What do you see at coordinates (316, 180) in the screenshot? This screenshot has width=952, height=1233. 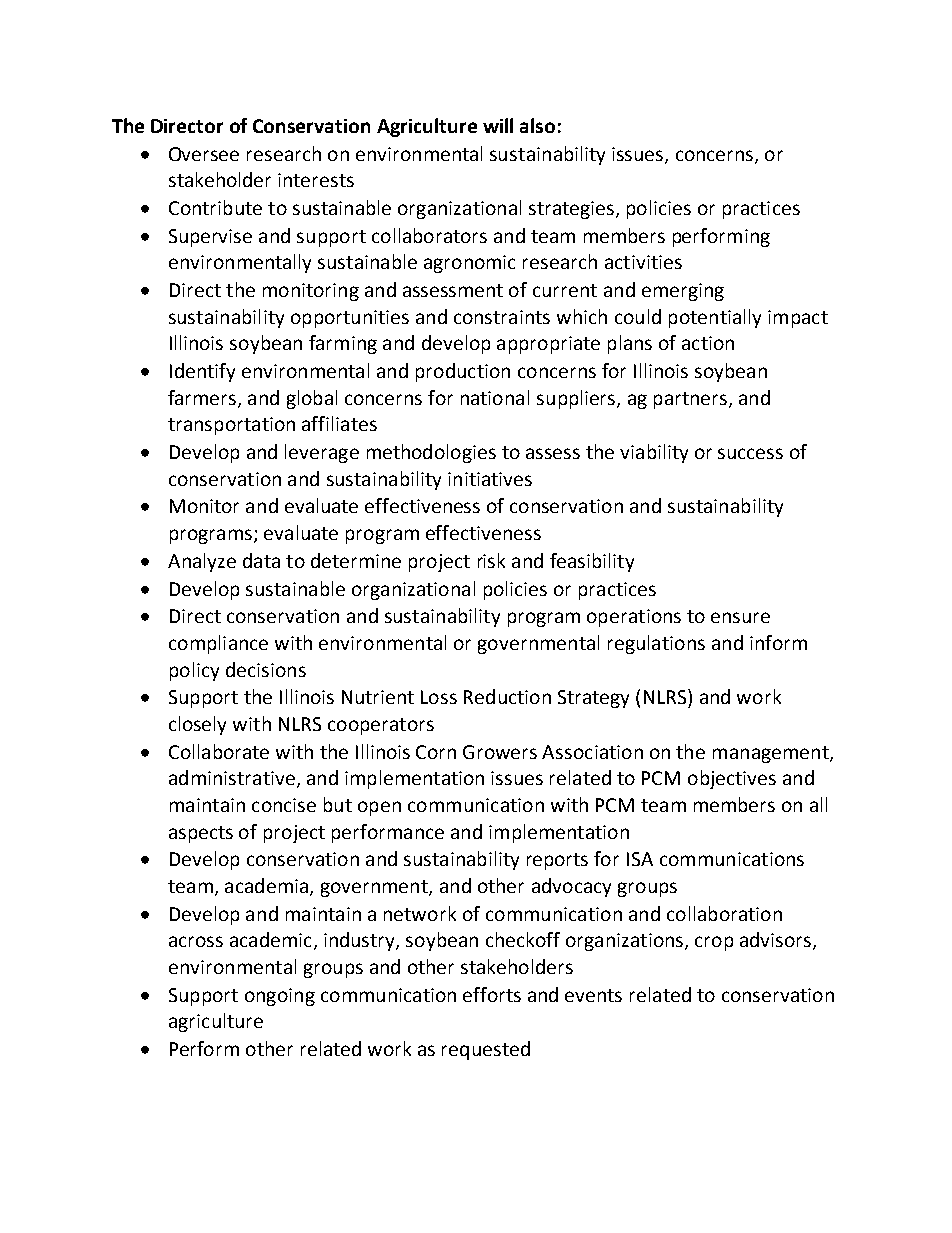 I see `interests` at bounding box center [316, 180].
